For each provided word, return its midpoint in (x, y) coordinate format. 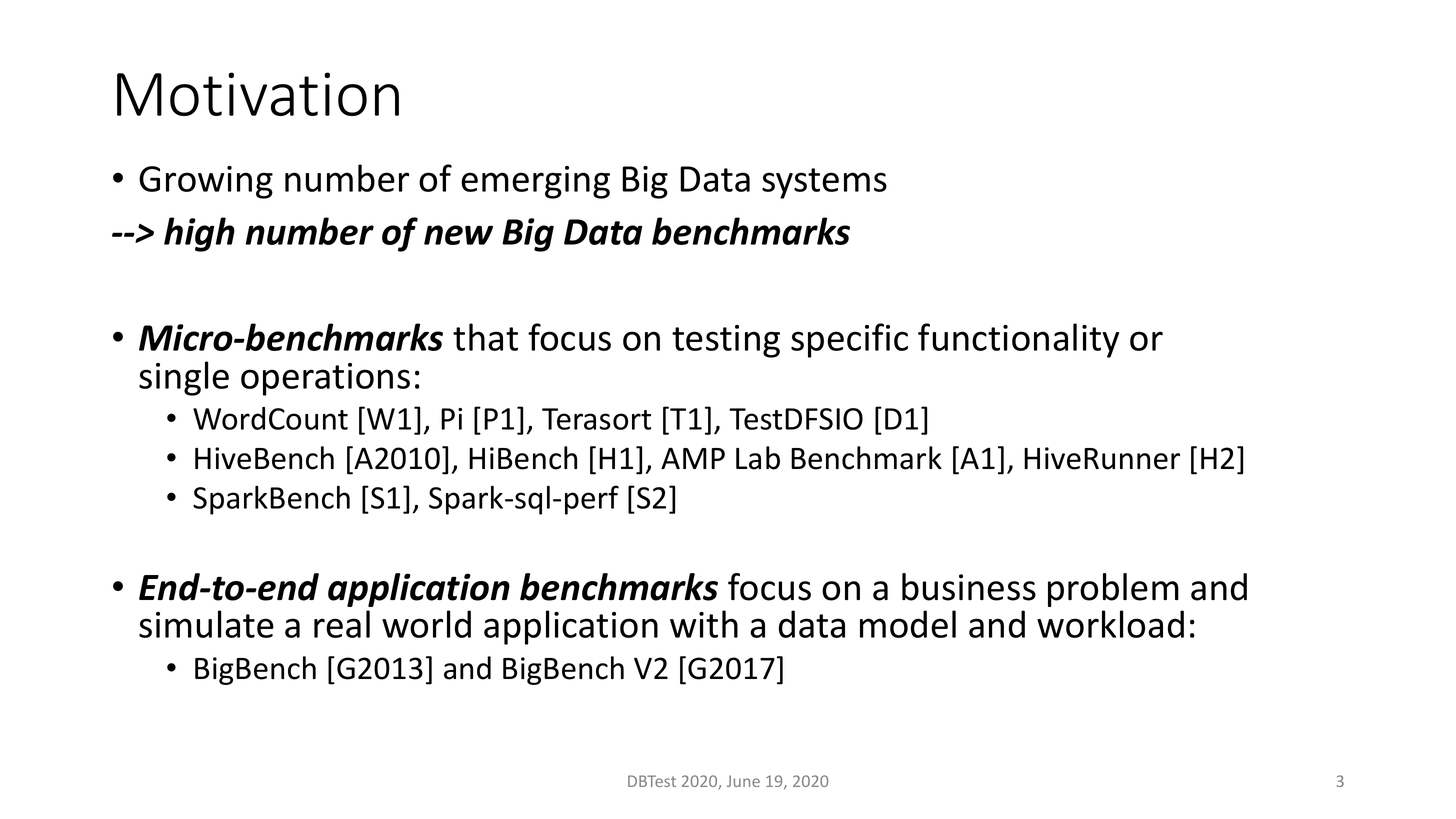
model (908, 624)
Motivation (258, 94)
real (342, 624)
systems (824, 183)
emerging (535, 182)
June (743, 781)
